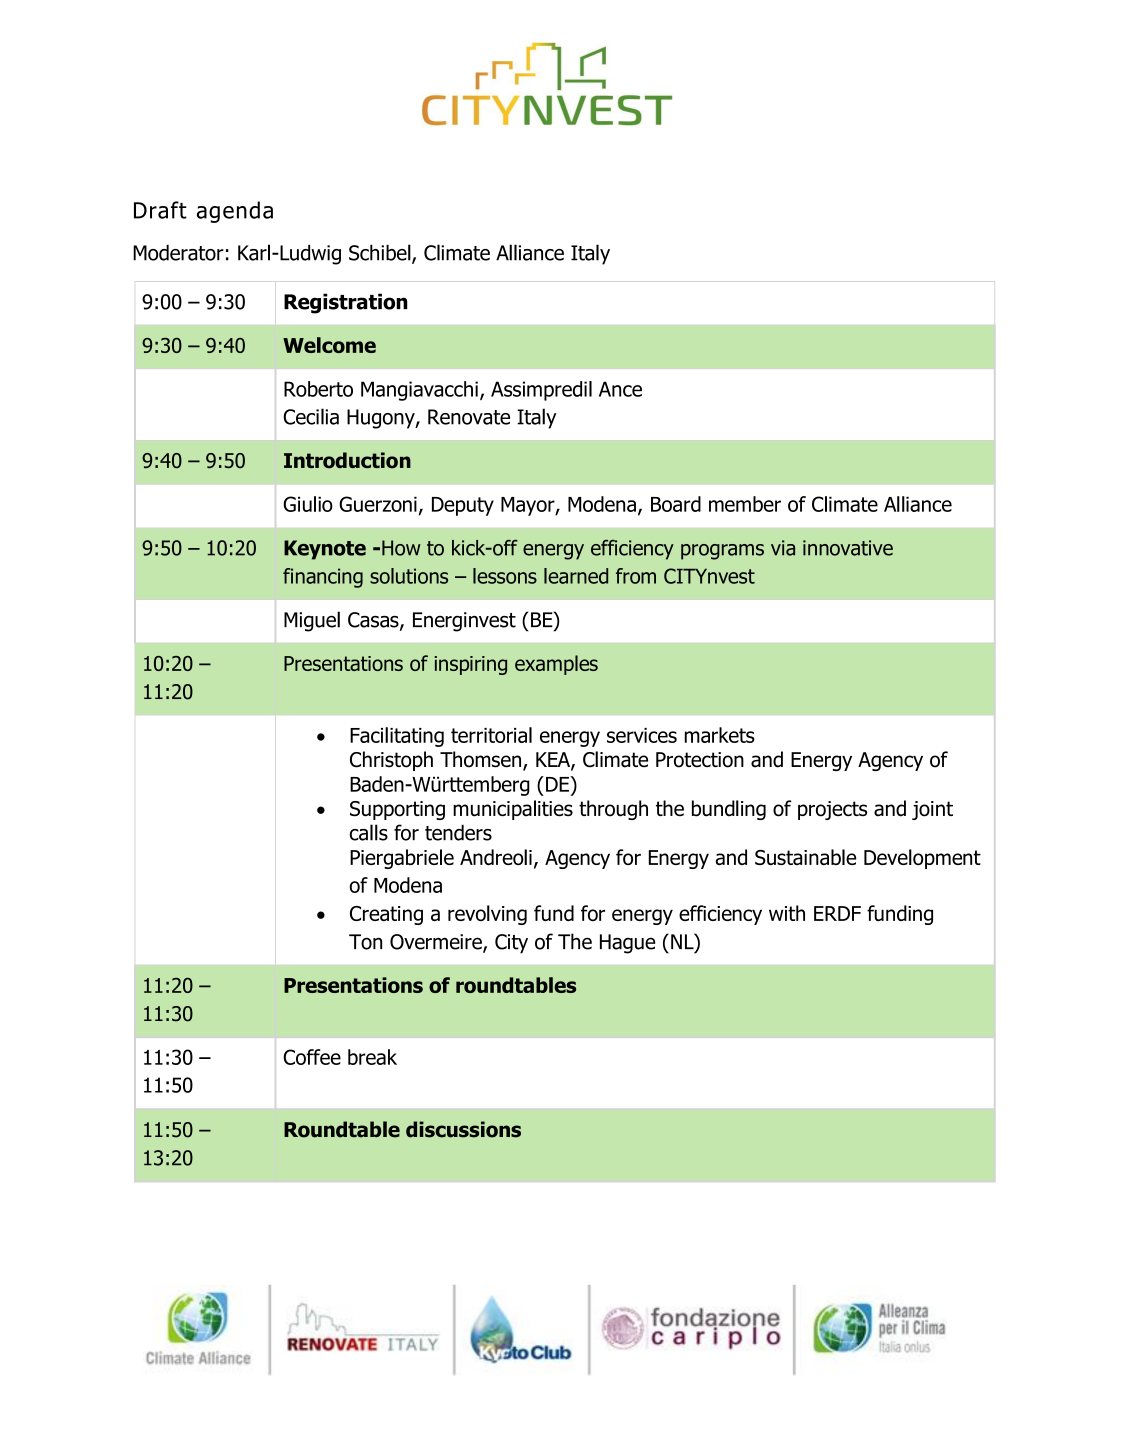  Describe the element at coordinates (720, 735) in the screenshot. I see `markets` at that location.
